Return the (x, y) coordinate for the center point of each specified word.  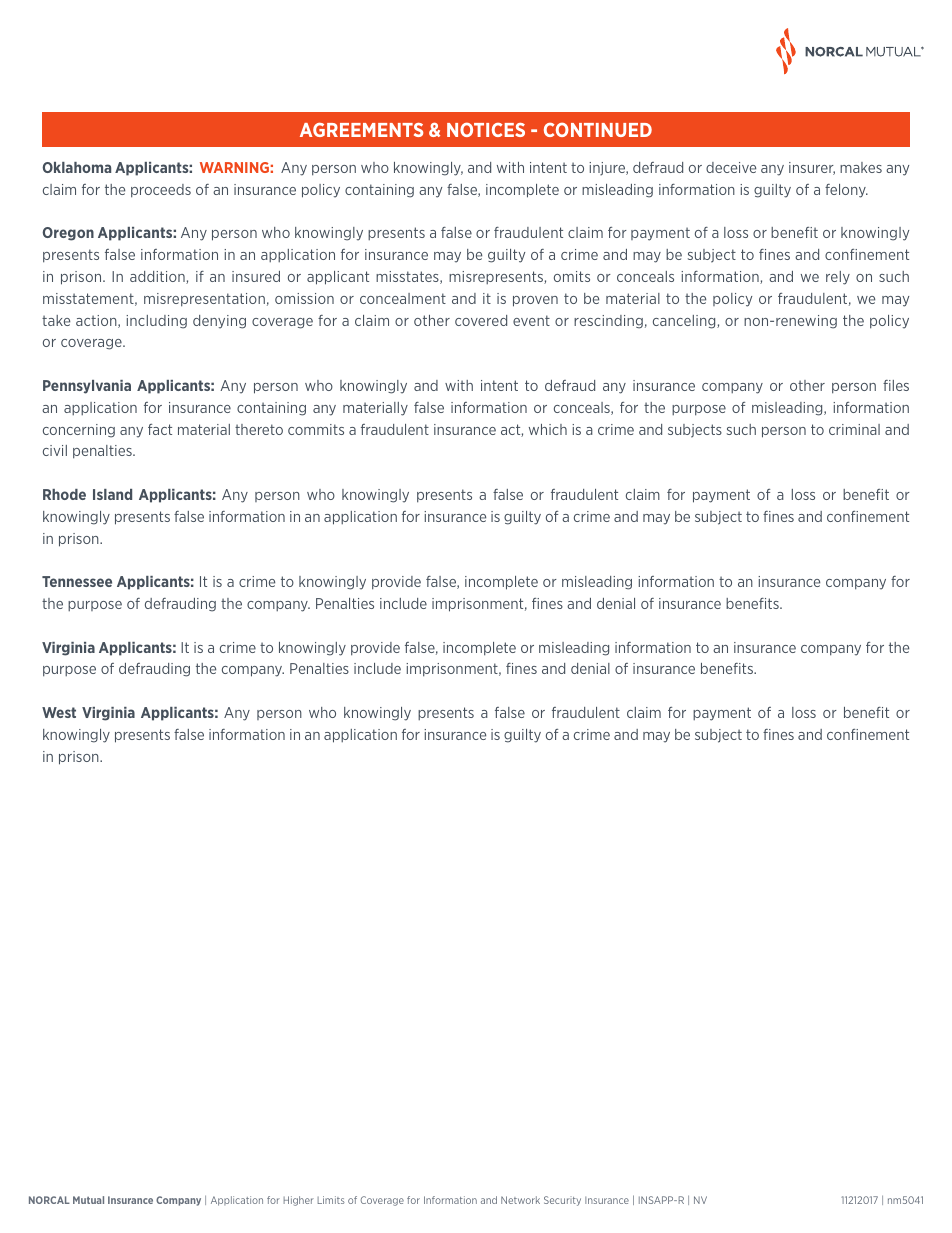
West (59, 712)
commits (316, 429)
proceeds (161, 191)
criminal (854, 429)
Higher (299, 1201)
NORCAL (49, 1200)
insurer (812, 168)
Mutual (88, 1200)
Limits (331, 1200)
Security (562, 1201)
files (896, 385)
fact (160, 429)
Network (520, 1200)
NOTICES (486, 129)
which (548, 429)
